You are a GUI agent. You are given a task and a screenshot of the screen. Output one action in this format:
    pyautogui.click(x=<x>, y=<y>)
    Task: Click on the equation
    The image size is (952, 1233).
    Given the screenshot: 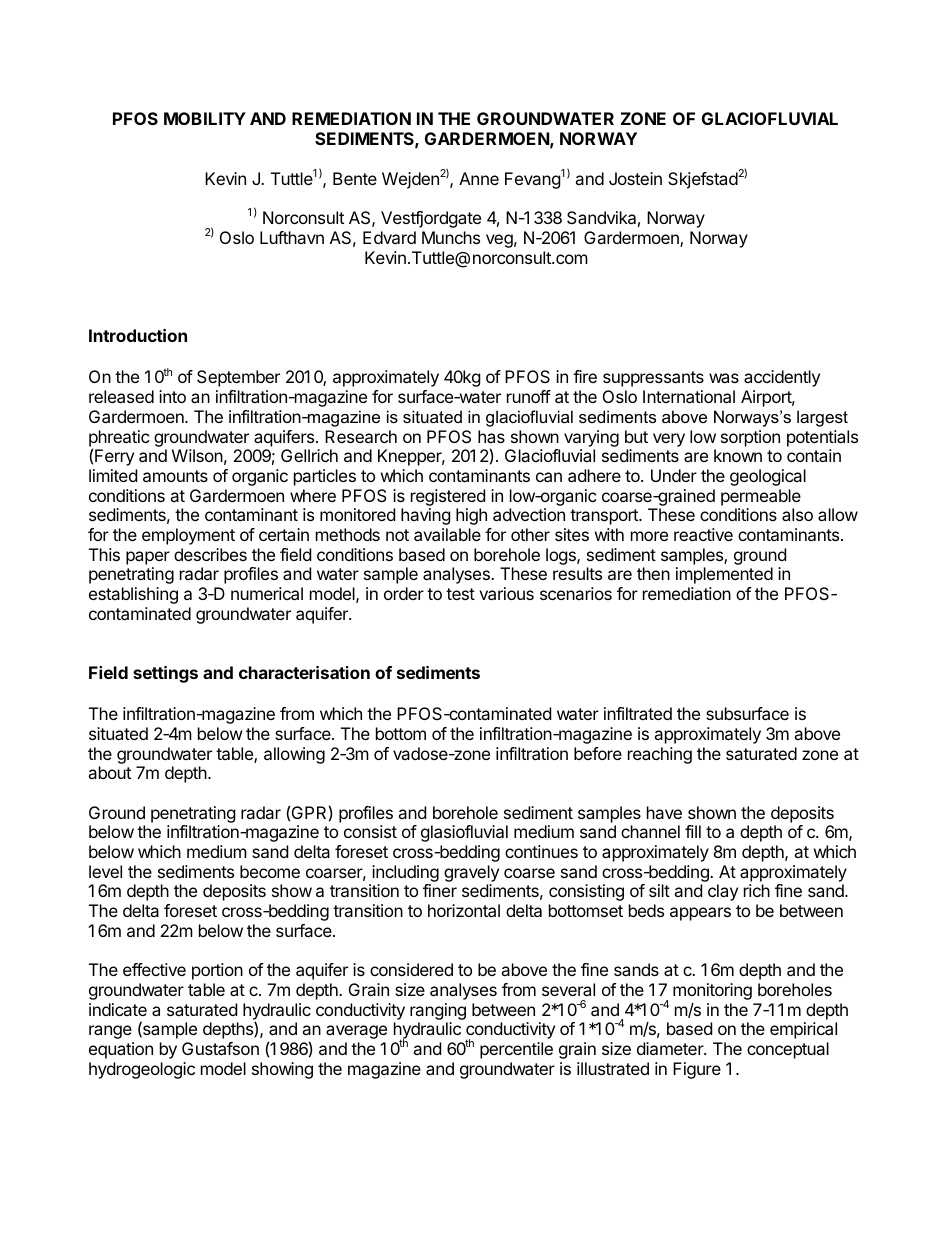 What is the action you would take?
    pyautogui.click(x=121, y=1050)
